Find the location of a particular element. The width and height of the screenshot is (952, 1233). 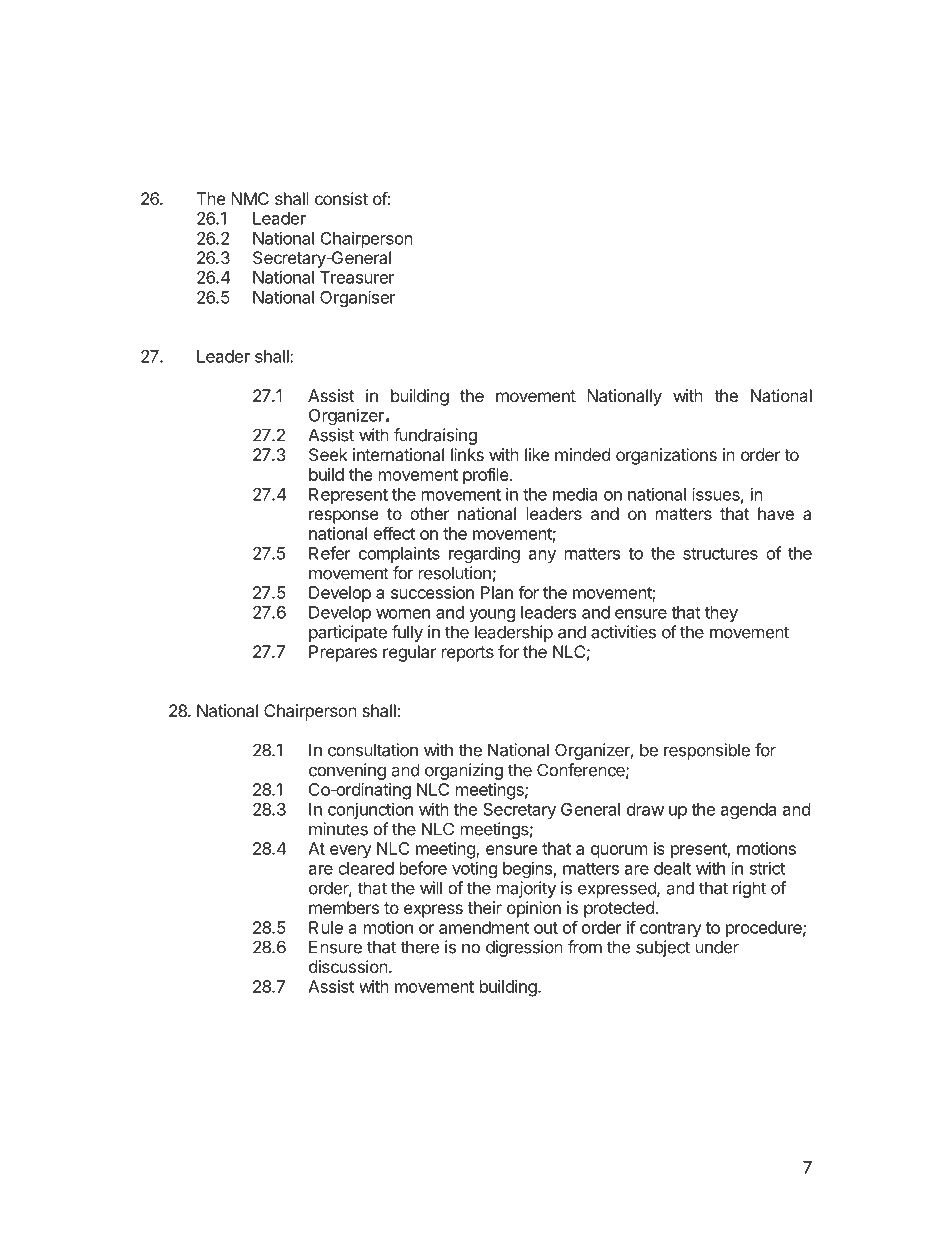

organizing is located at coordinates (464, 771).
